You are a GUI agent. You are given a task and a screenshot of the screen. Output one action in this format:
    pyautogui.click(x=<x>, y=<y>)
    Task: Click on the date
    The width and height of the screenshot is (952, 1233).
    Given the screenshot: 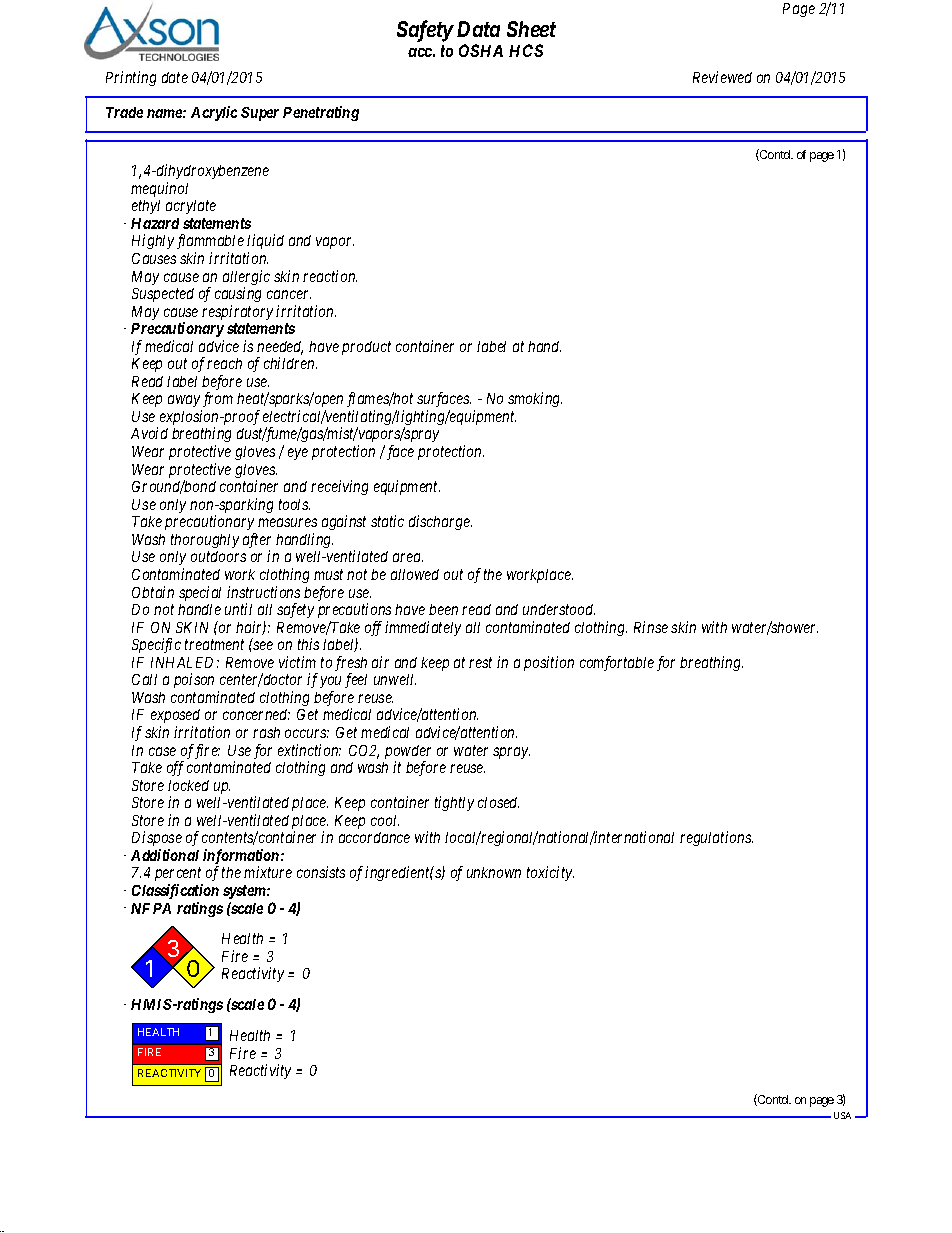 What is the action you would take?
    pyautogui.click(x=175, y=77)
